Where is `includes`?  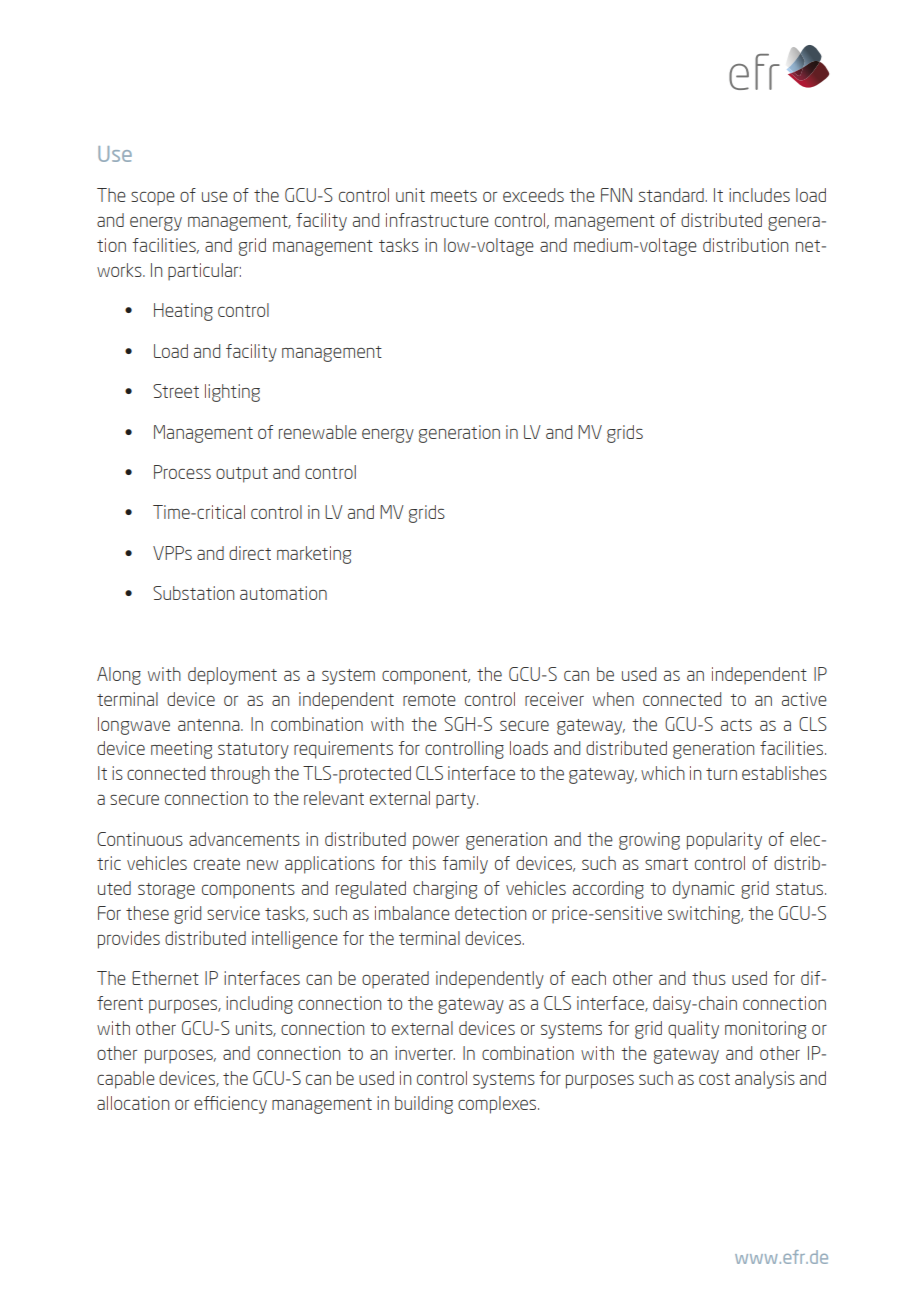
includes is located at coordinates (759, 195).
